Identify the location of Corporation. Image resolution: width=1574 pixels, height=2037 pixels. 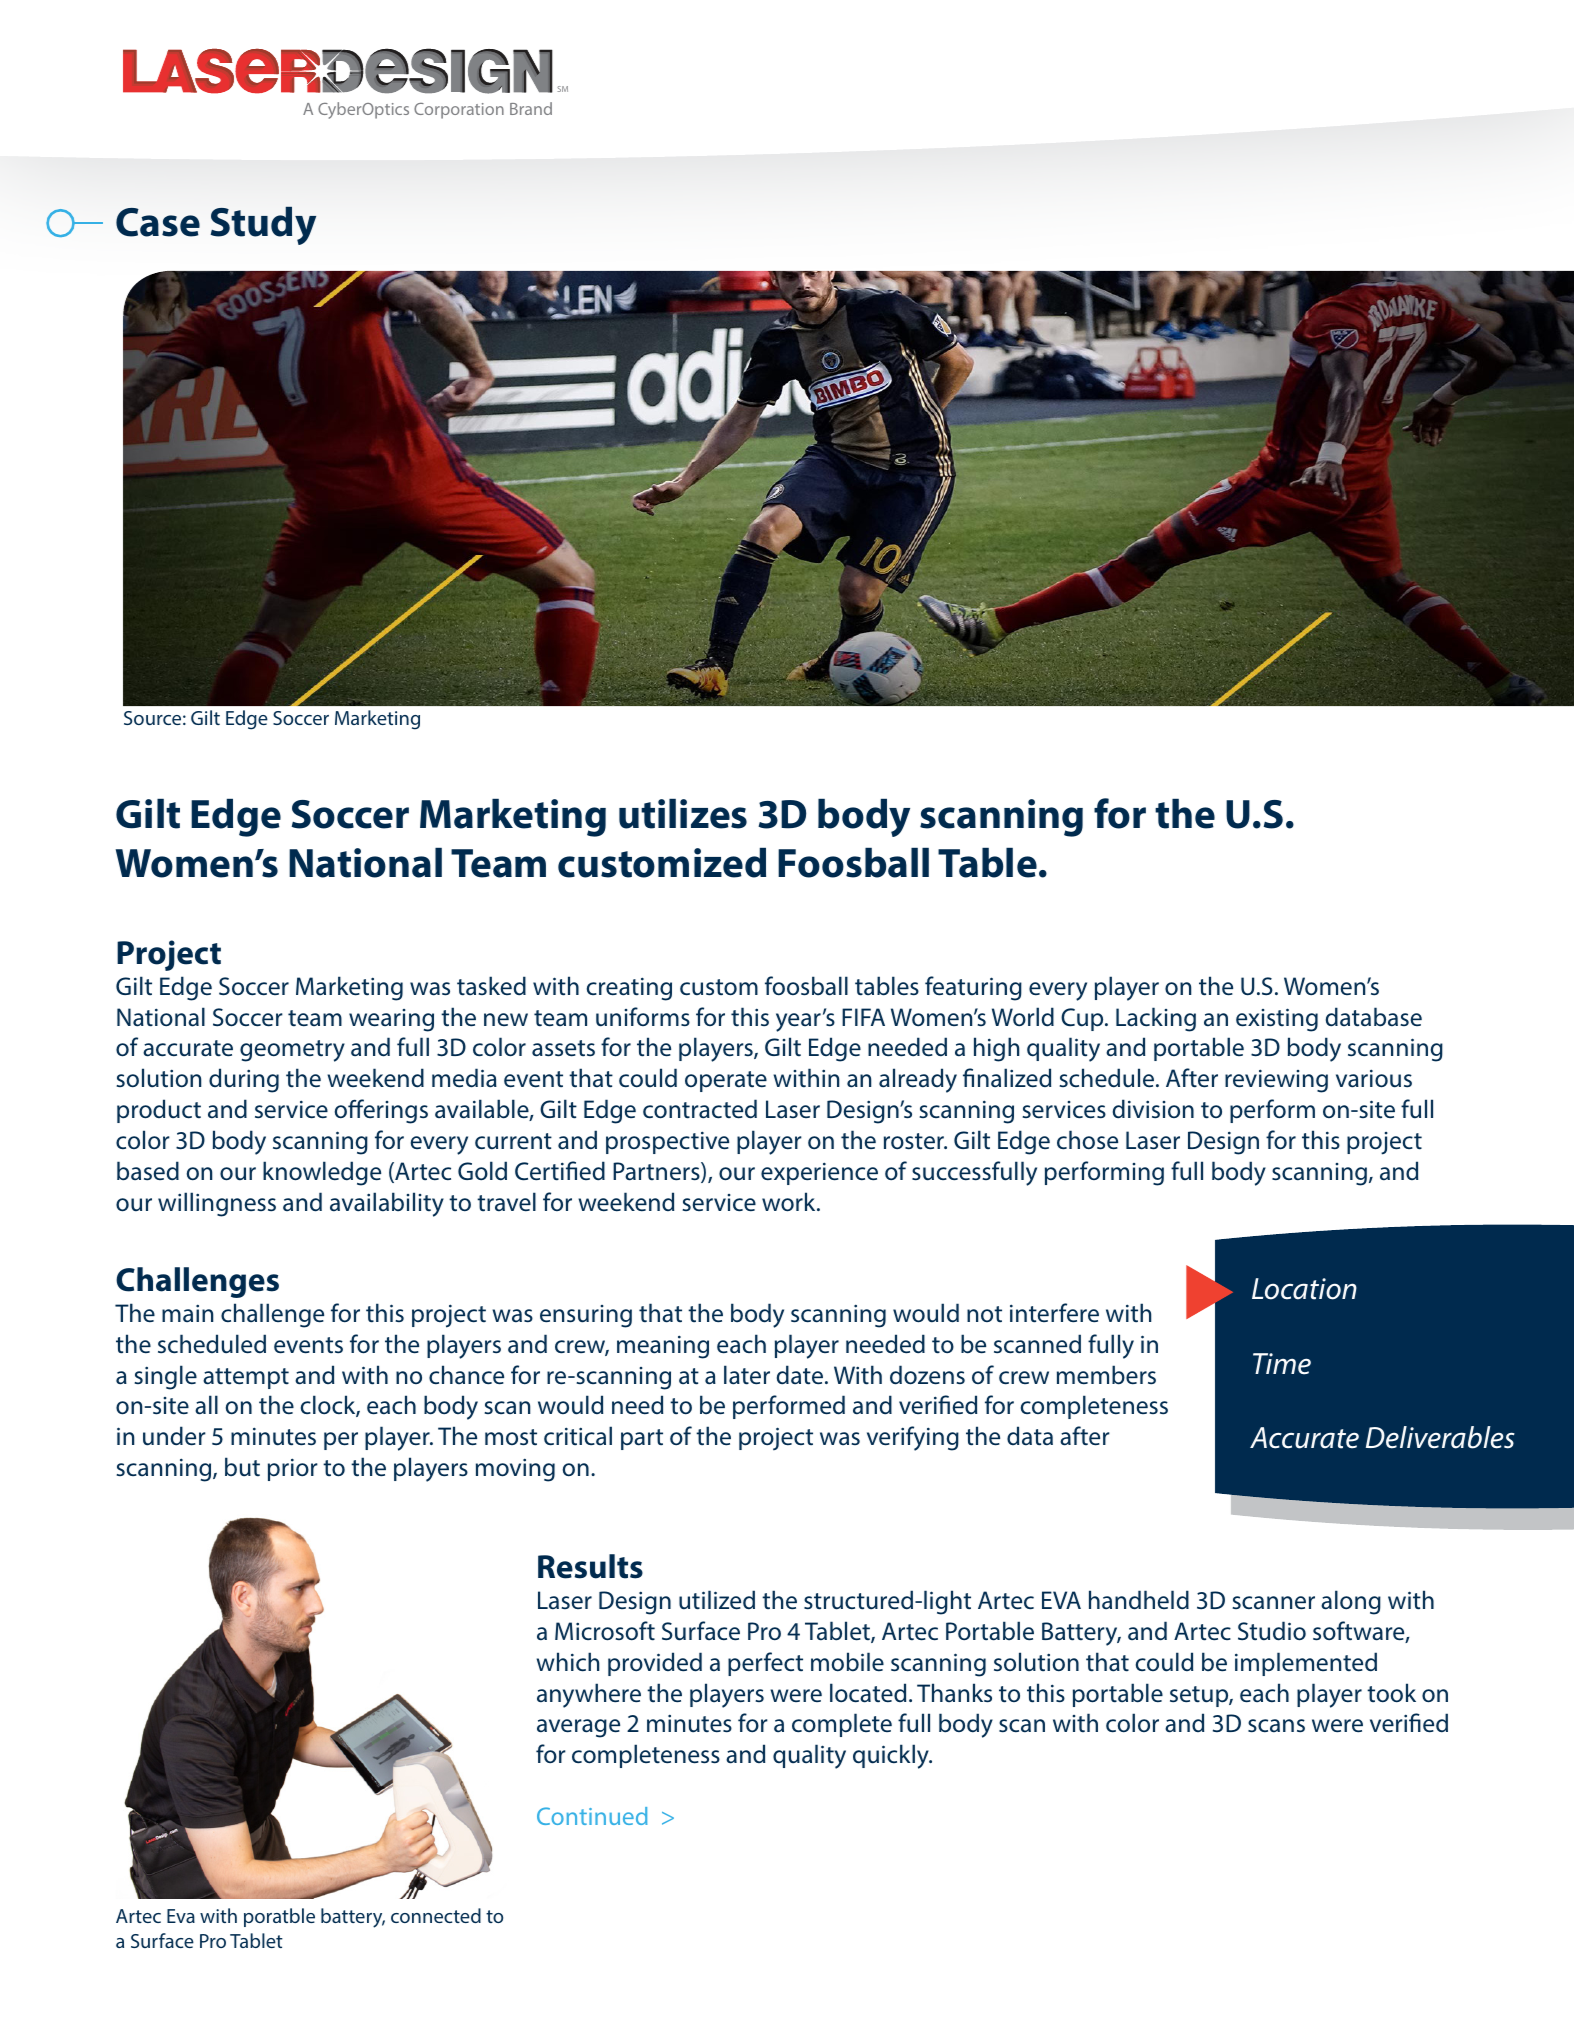
(459, 111).
